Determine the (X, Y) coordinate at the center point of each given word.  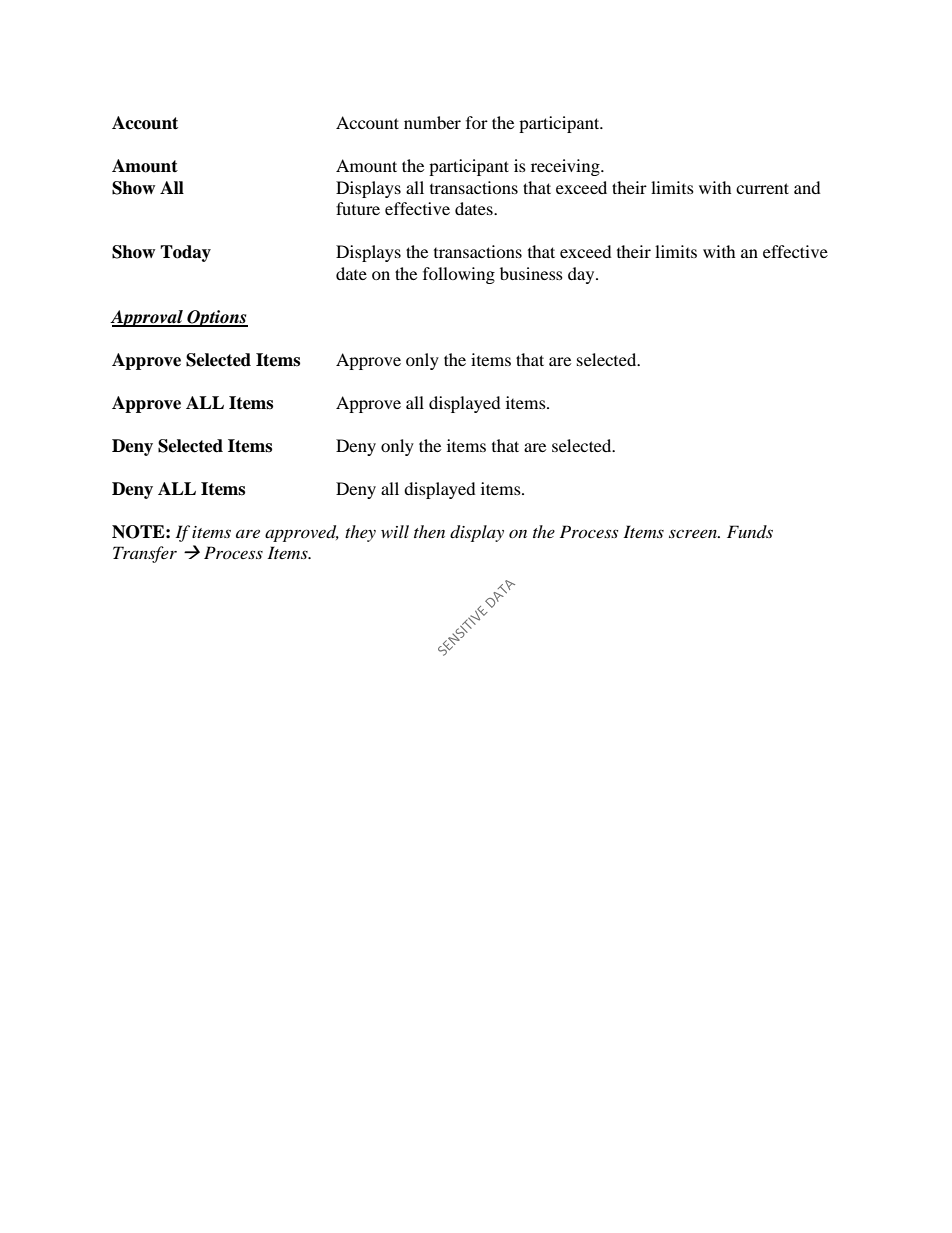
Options (216, 318)
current (762, 188)
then (429, 531)
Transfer (145, 554)
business (531, 273)
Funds (750, 531)
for (477, 122)
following (459, 275)
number (432, 122)
